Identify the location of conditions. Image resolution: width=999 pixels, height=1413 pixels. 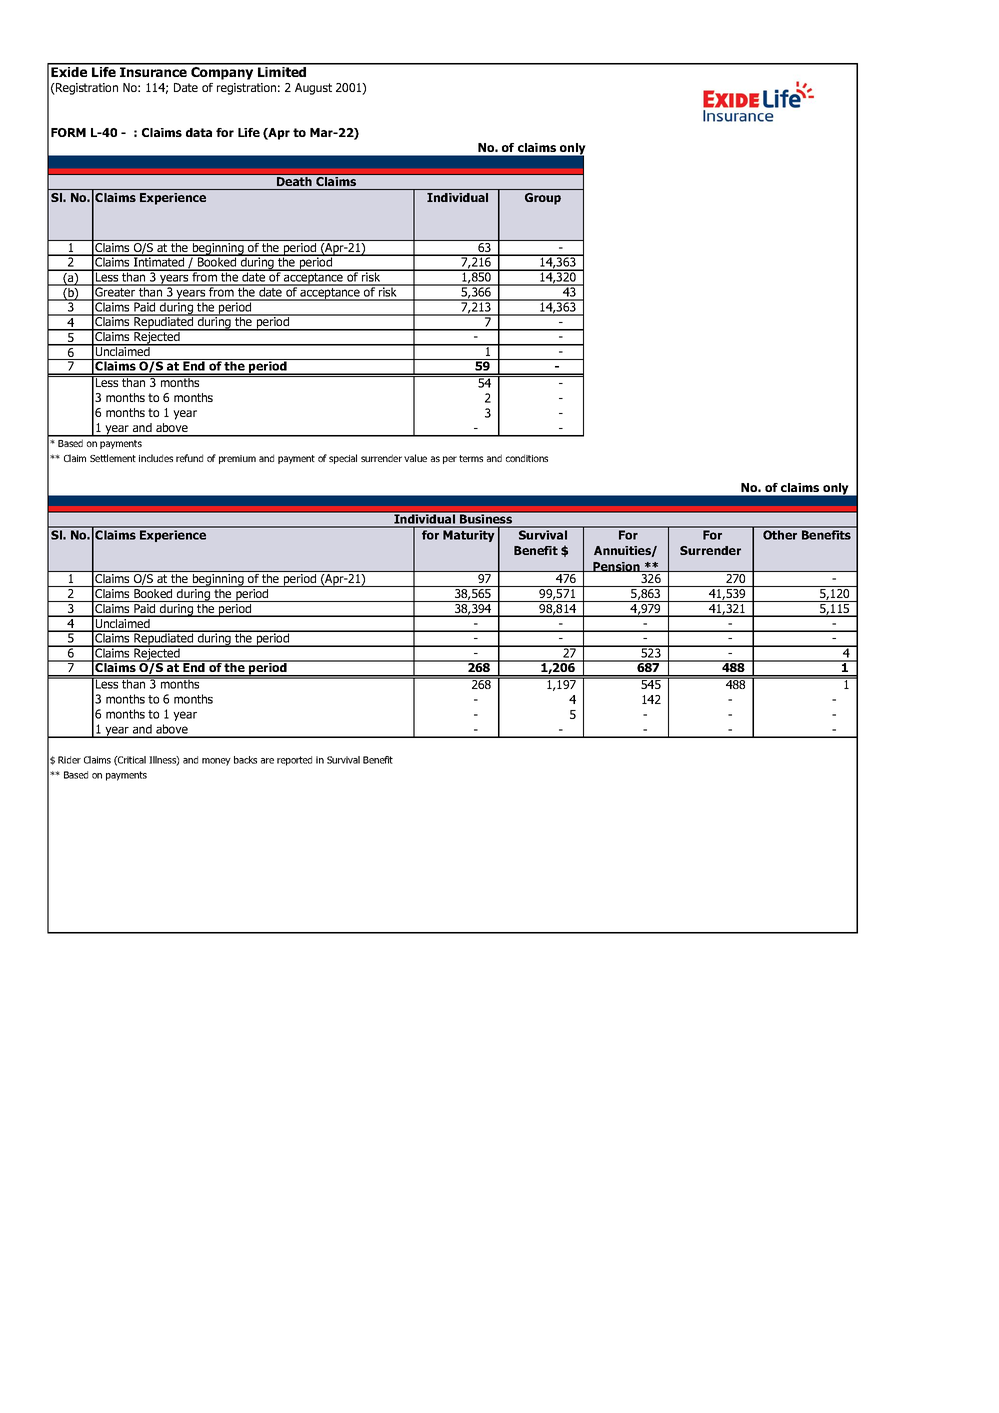
(527, 458).
